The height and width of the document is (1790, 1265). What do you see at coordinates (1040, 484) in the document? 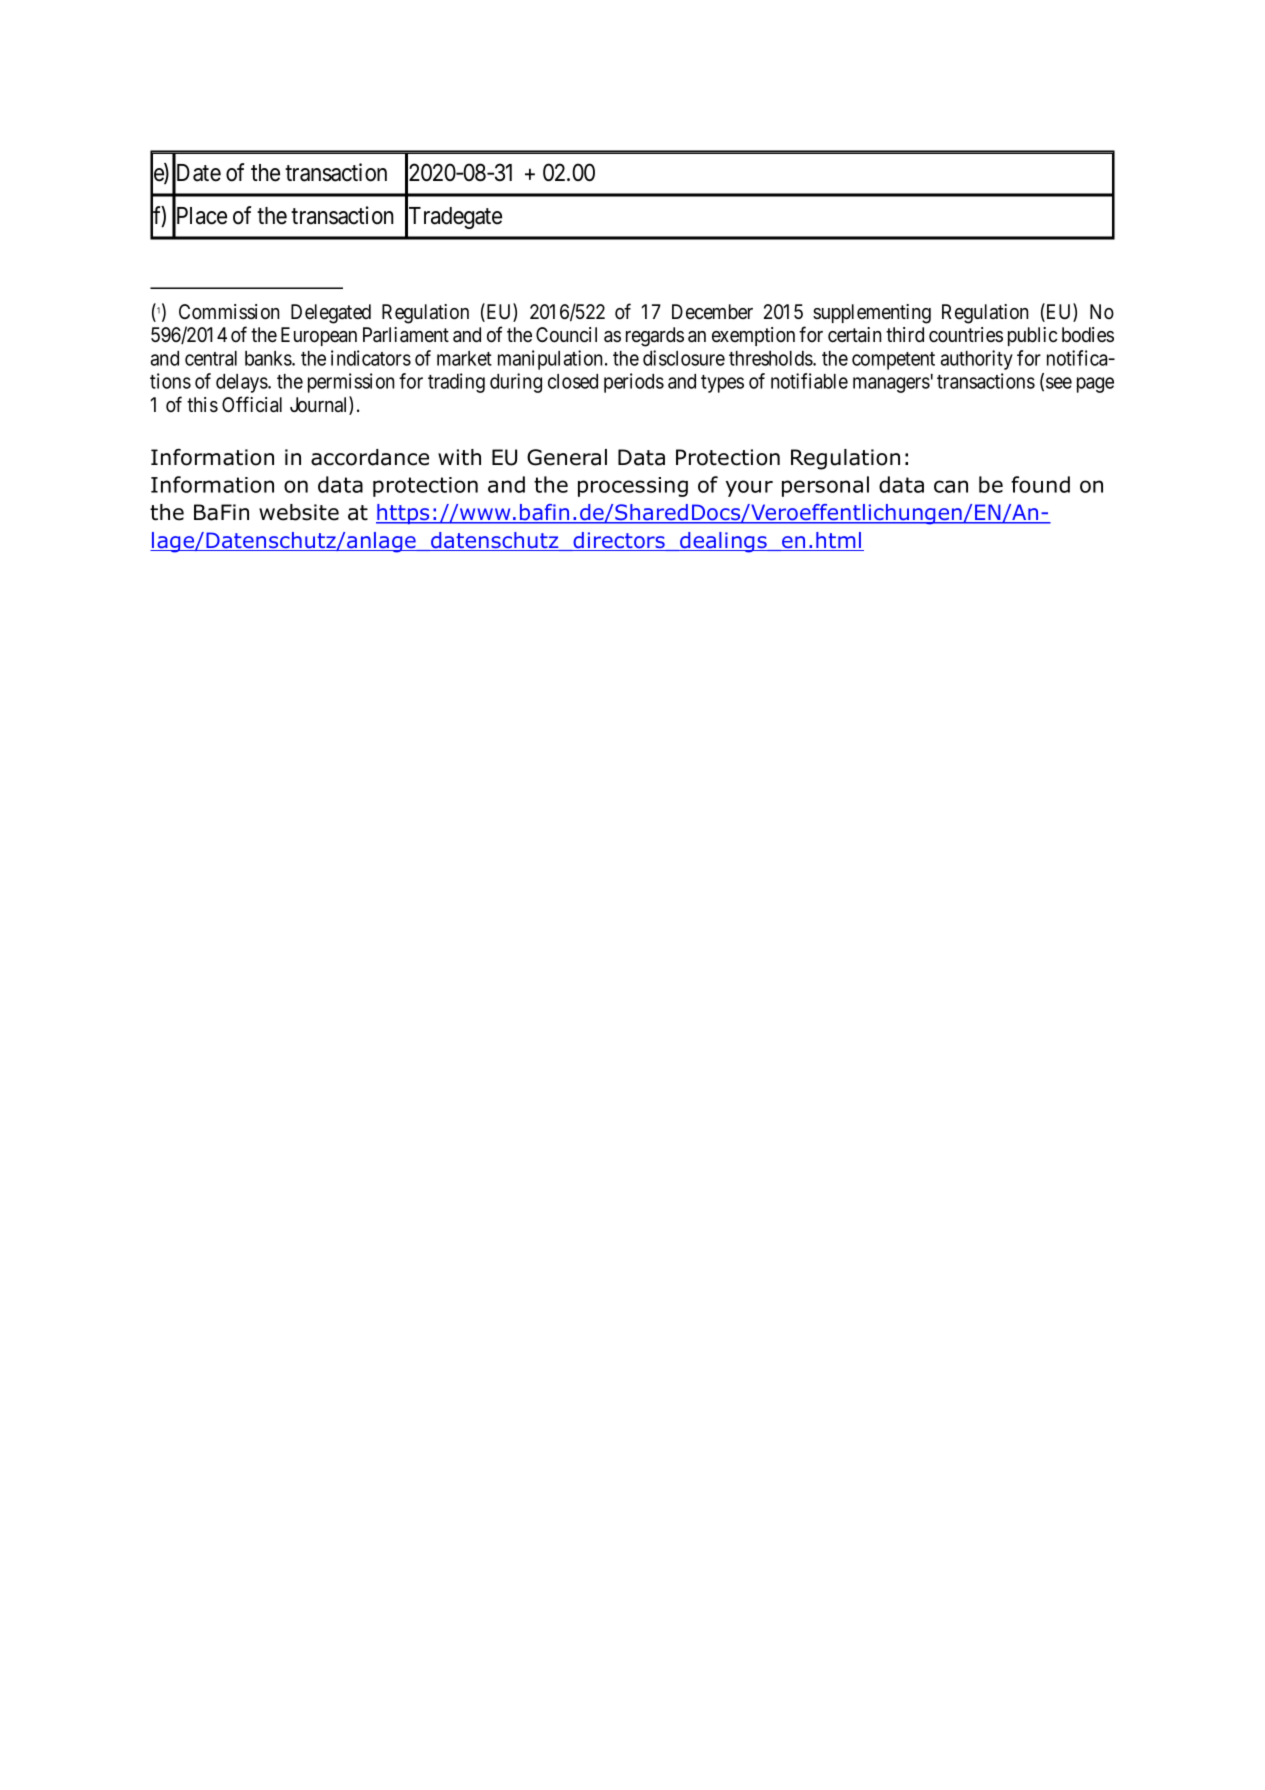
I see `found` at bounding box center [1040, 484].
